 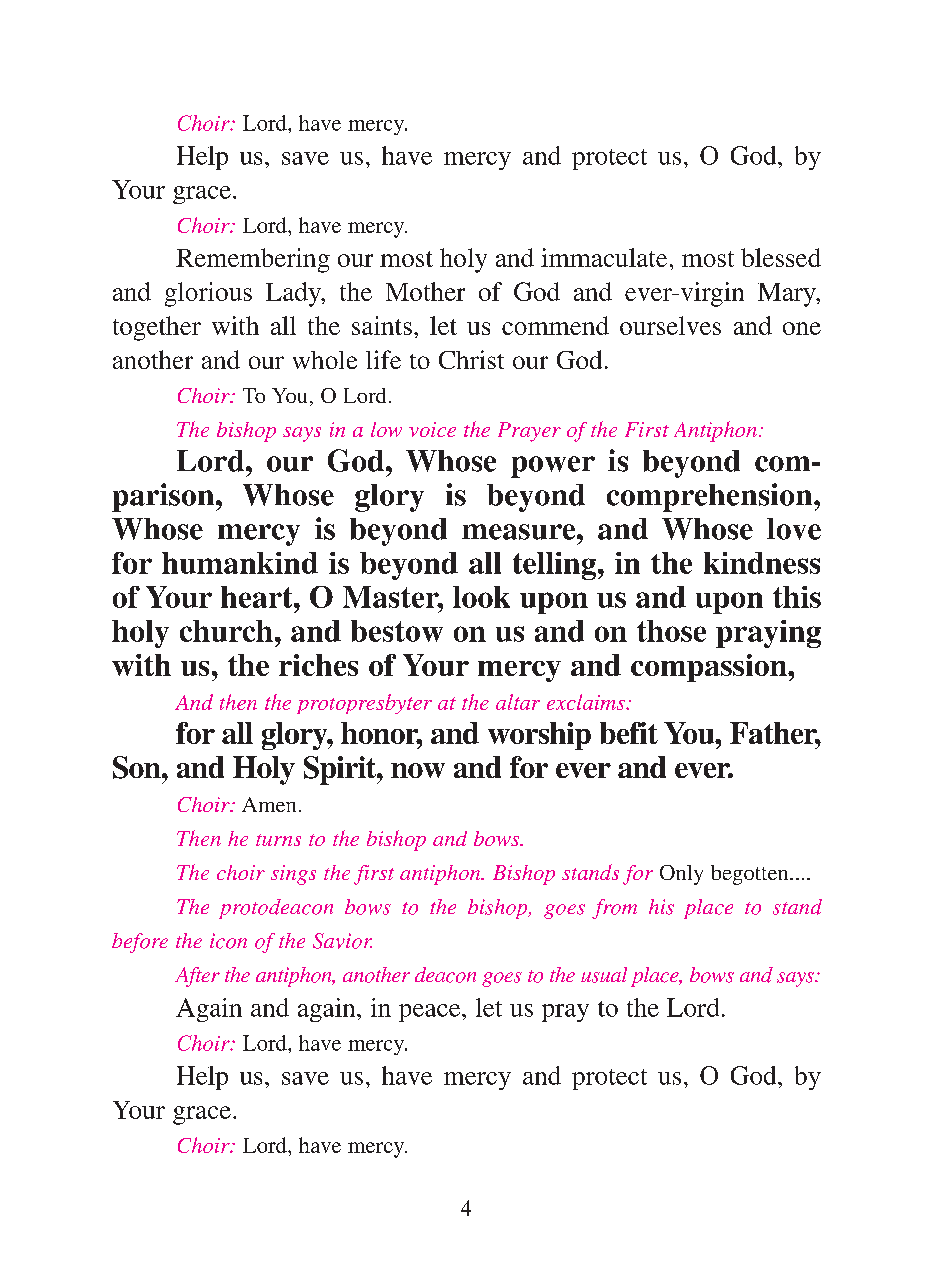 I want to click on Mary, so click(x=788, y=295).
